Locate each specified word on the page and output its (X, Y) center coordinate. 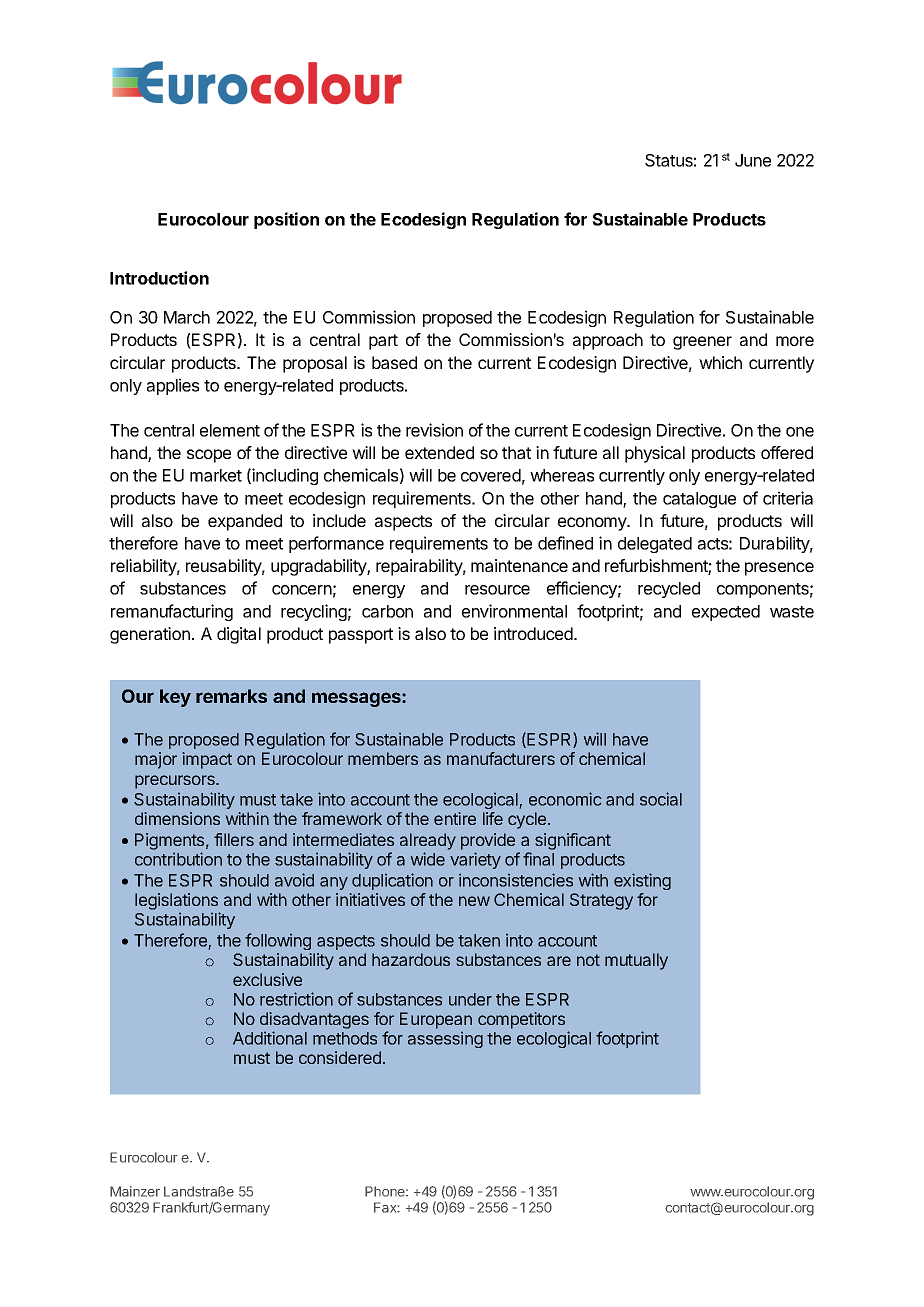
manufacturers (501, 758)
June (753, 160)
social (661, 799)
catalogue (699, 500)
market (216, 475)
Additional (270, 1038)
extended (439, 452)
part (383, 342)
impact (207, 760)
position (286, 220)
